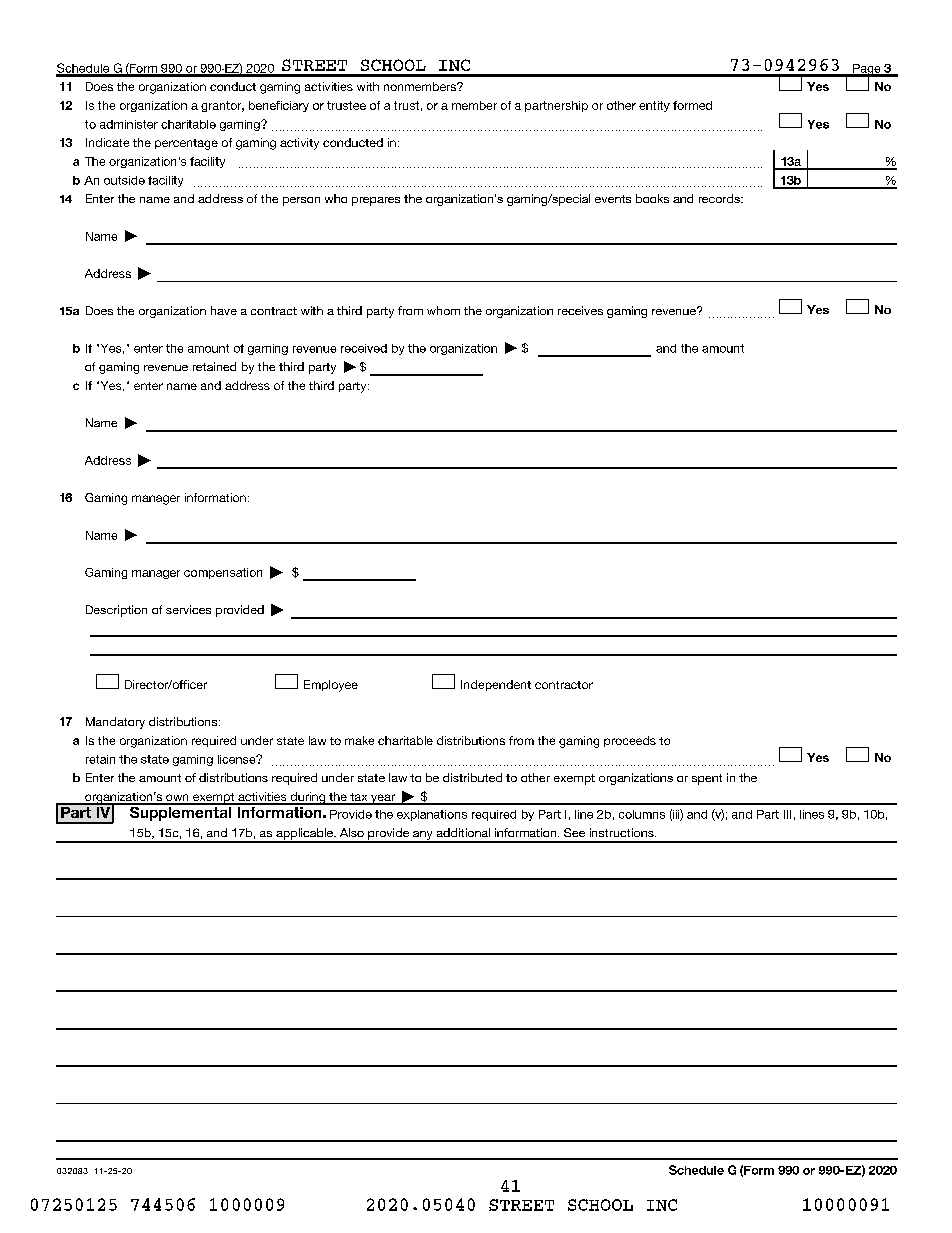 The image size is (952, 1233). What do you see at coordinates (364, 348) in the screenshot?
I see `received` at bounding box center [364, 348].
